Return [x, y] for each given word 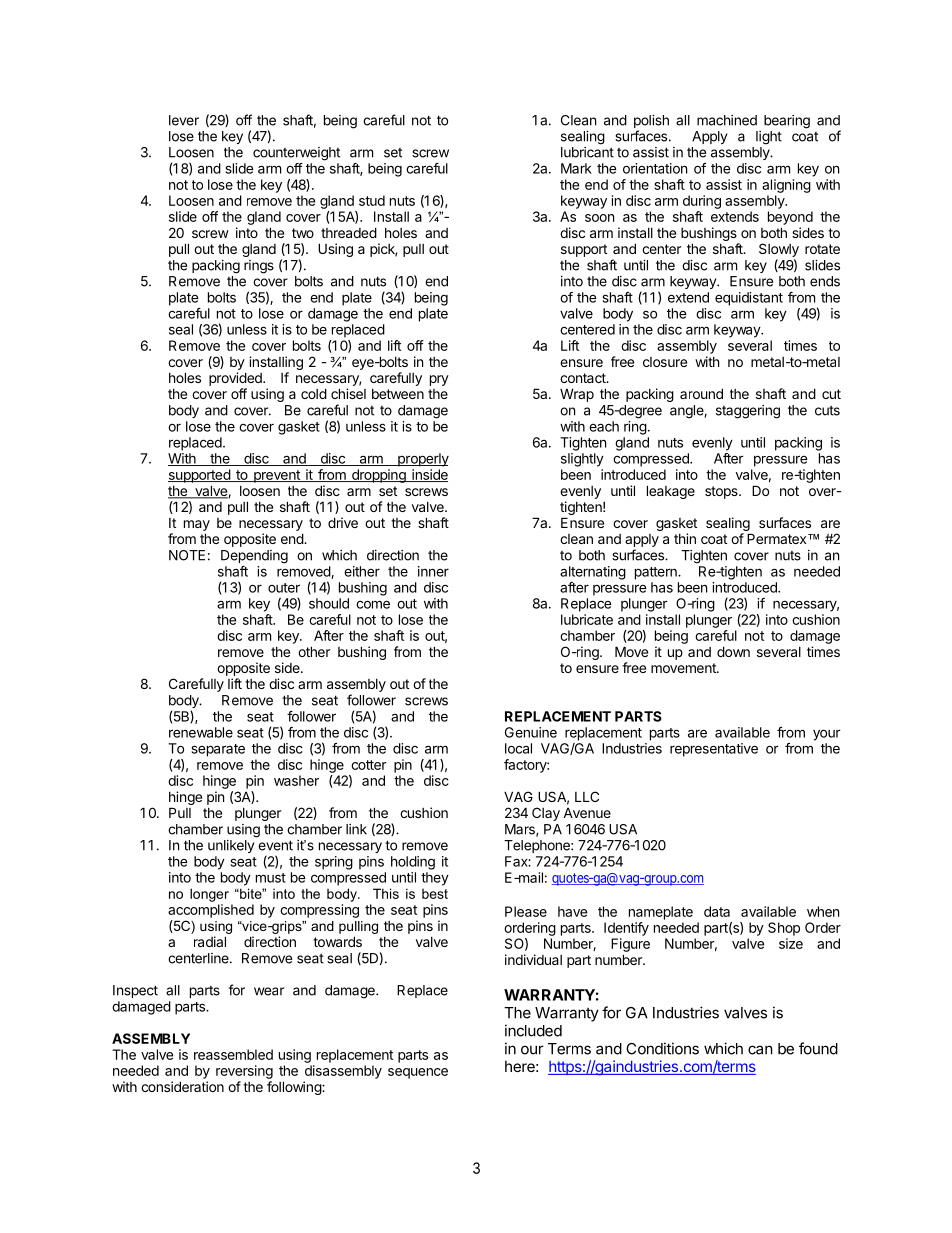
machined [727, 120]
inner [433, 571]
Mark [576, 168]
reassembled [233, 1054]
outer [284, 588]
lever [184, 120]
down [733, 651]
